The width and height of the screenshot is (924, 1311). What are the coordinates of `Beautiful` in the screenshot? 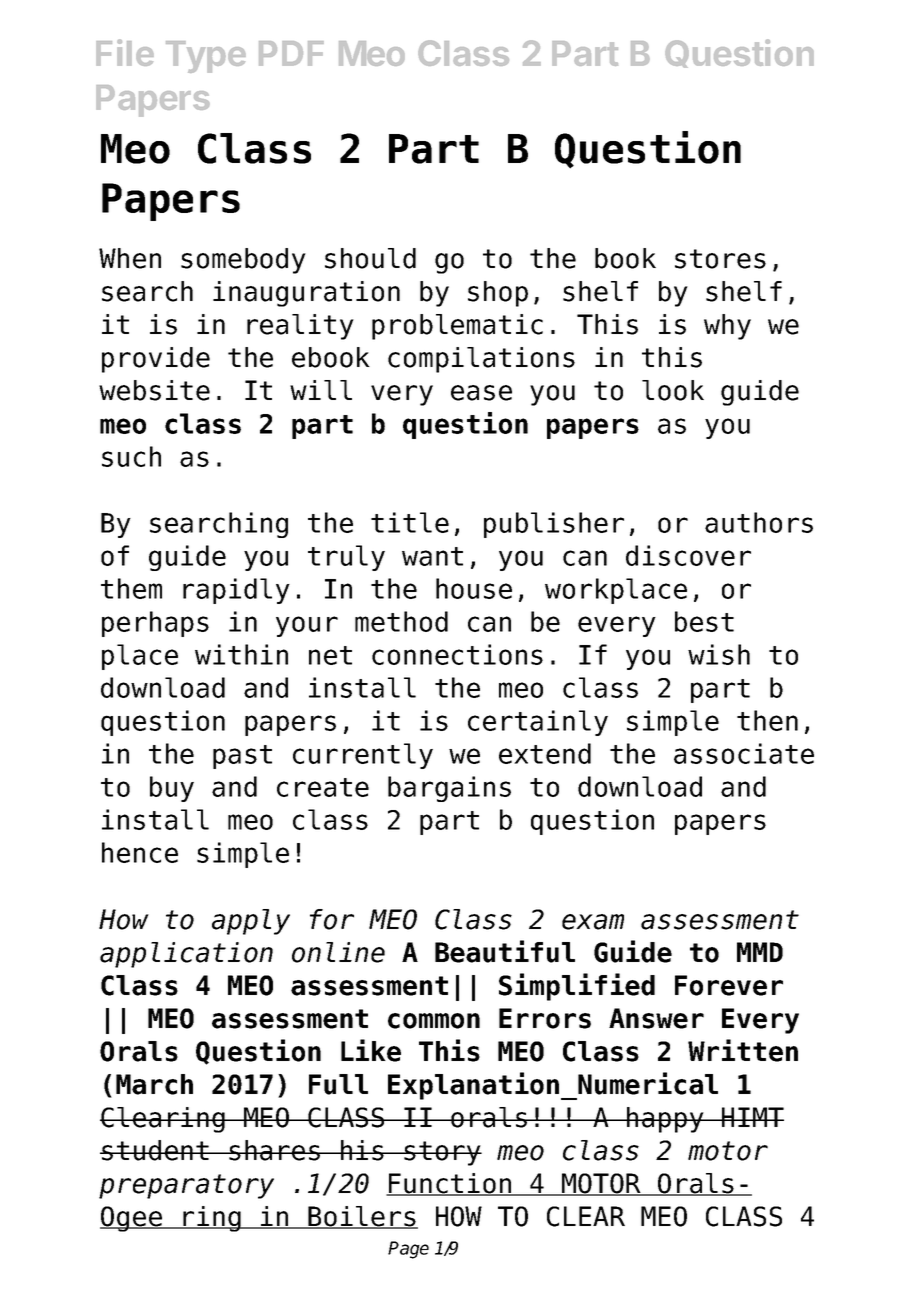 It's located at (505, 951).
